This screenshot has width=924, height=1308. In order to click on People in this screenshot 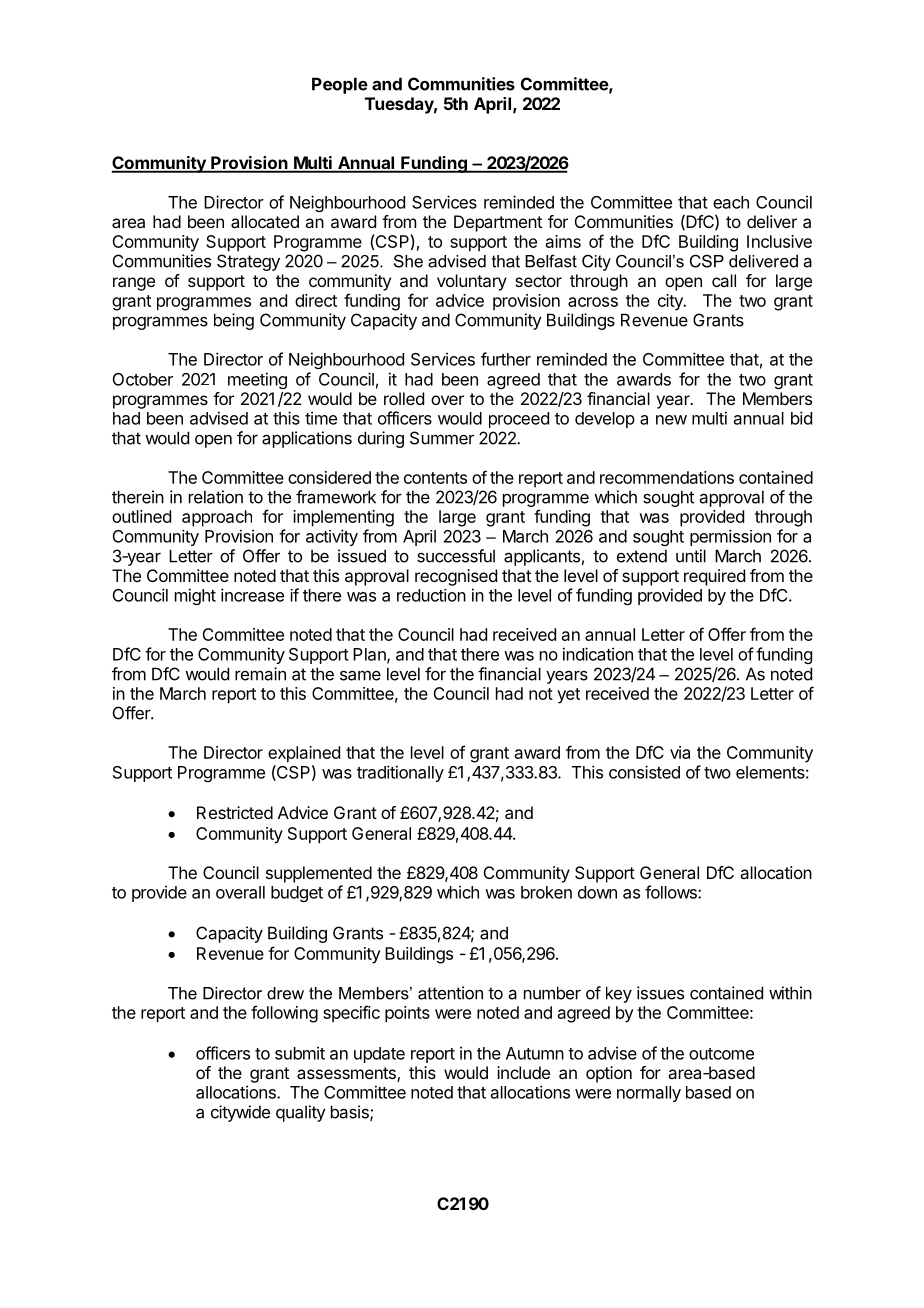, I will do `click(340, 85)`.
